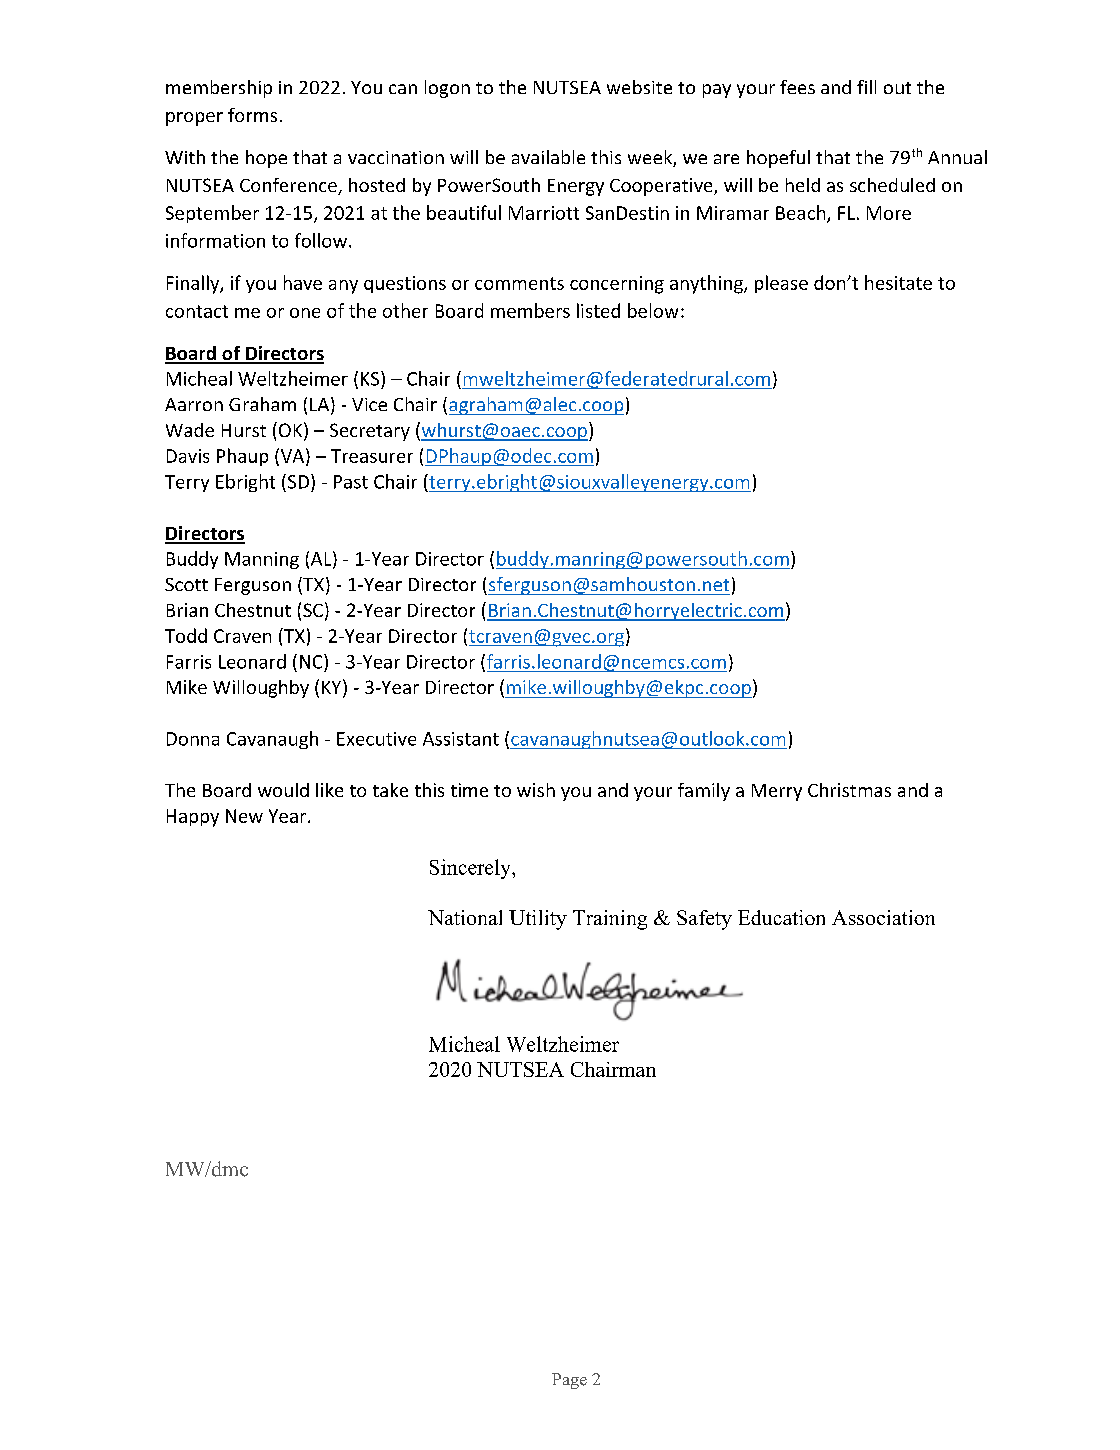 The height and width of the image is (1450, 1120). I want to click on fill, so click(866, 87).
